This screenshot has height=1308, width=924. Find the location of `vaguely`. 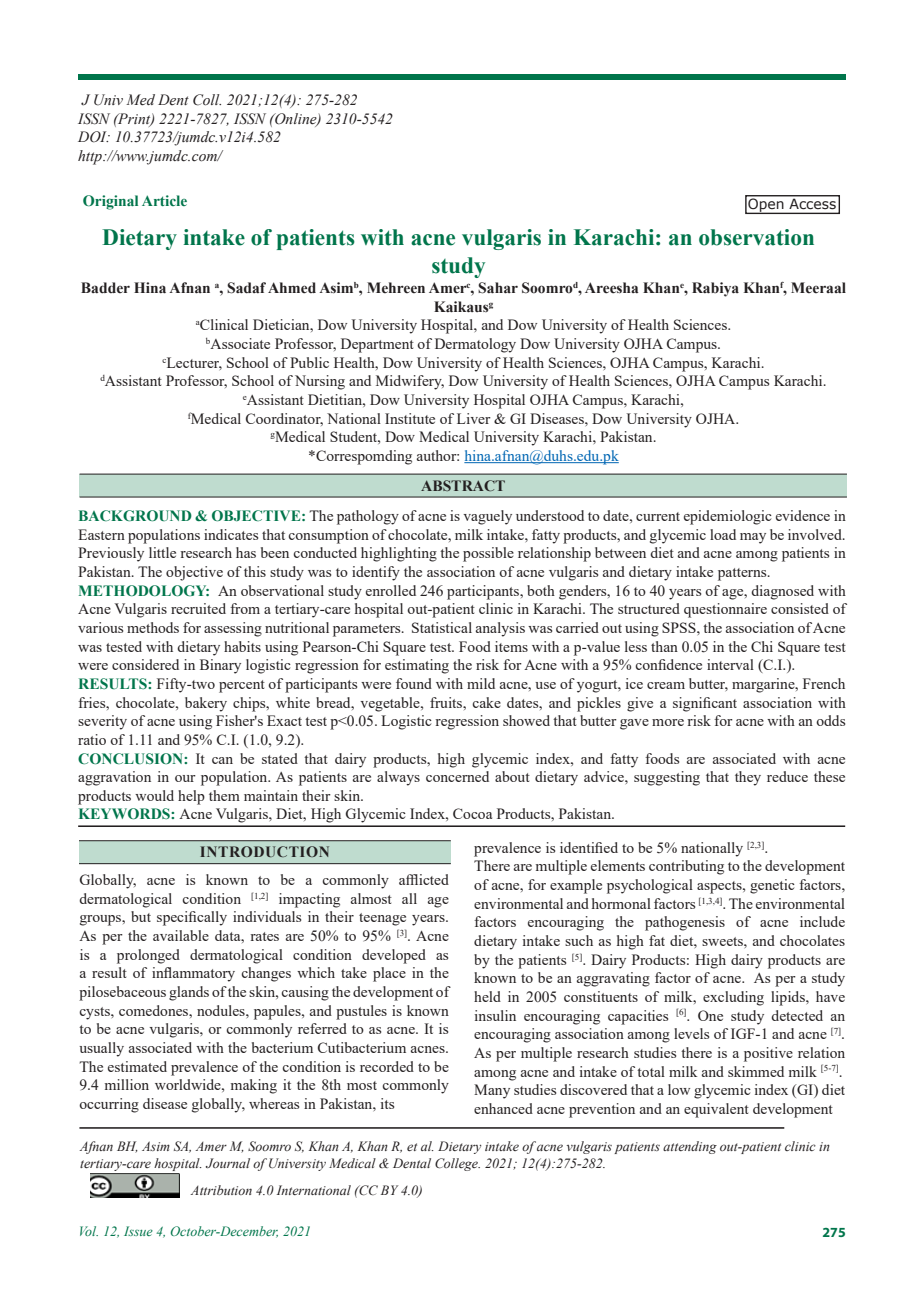

vaguely is located at coordinates (487, 517).
